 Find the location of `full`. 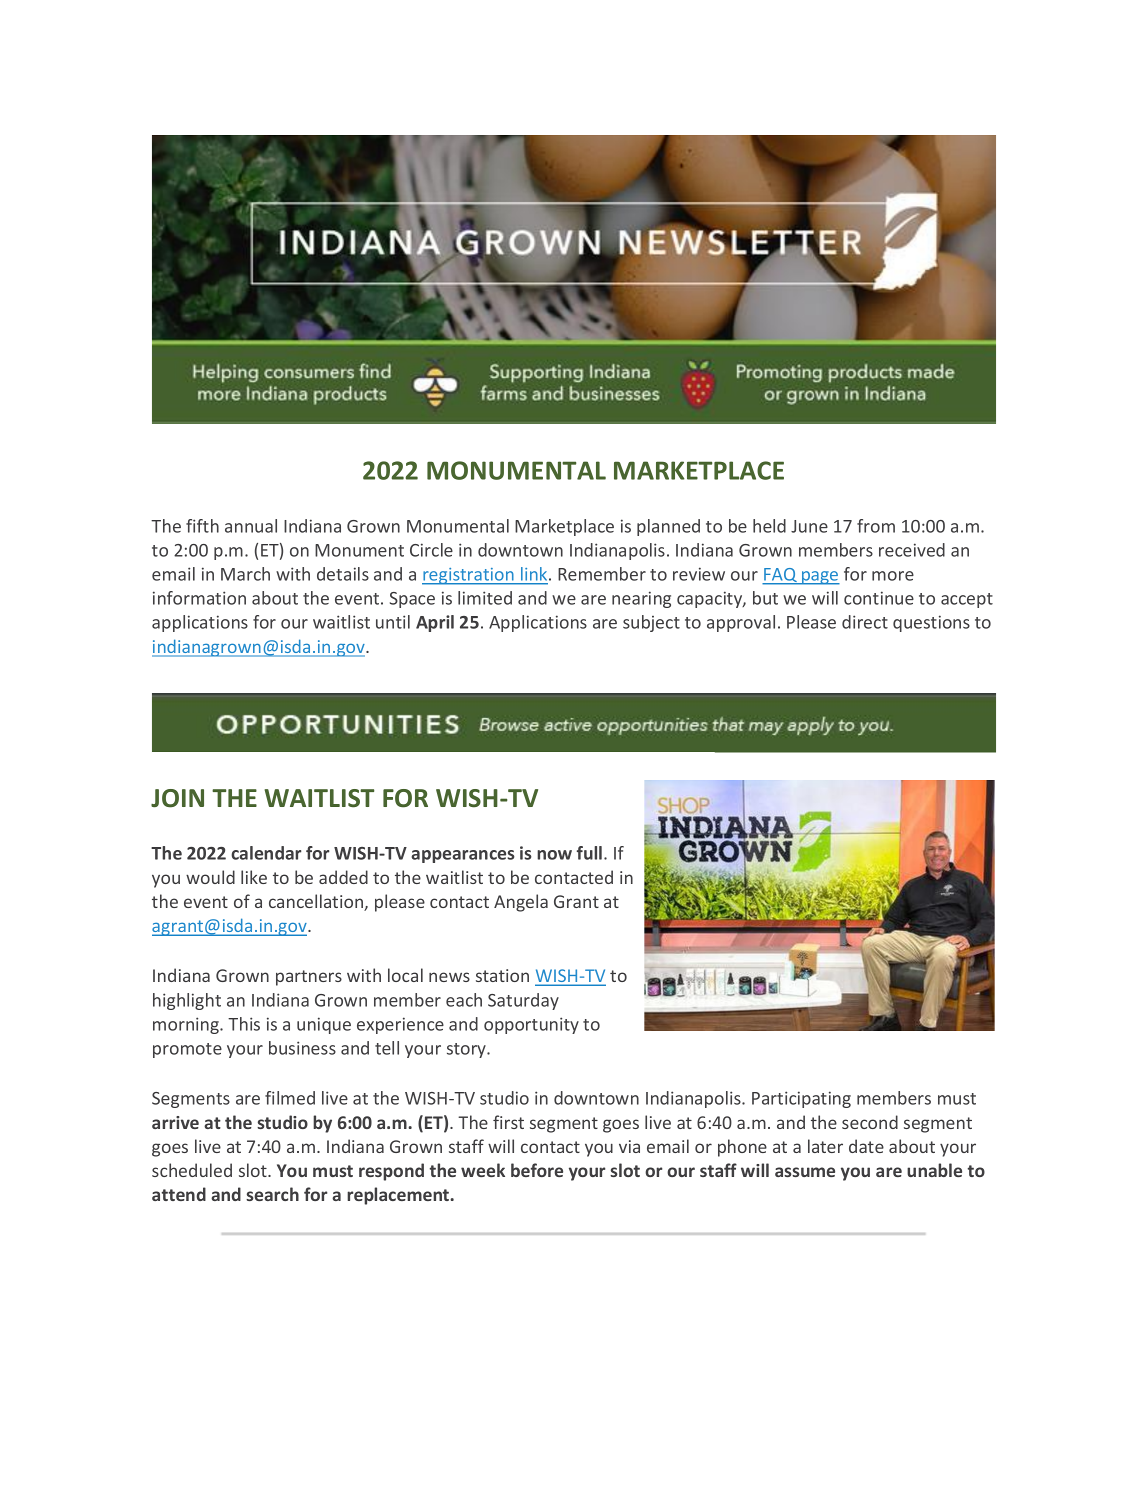

full is located at coordinates (591, 853).
